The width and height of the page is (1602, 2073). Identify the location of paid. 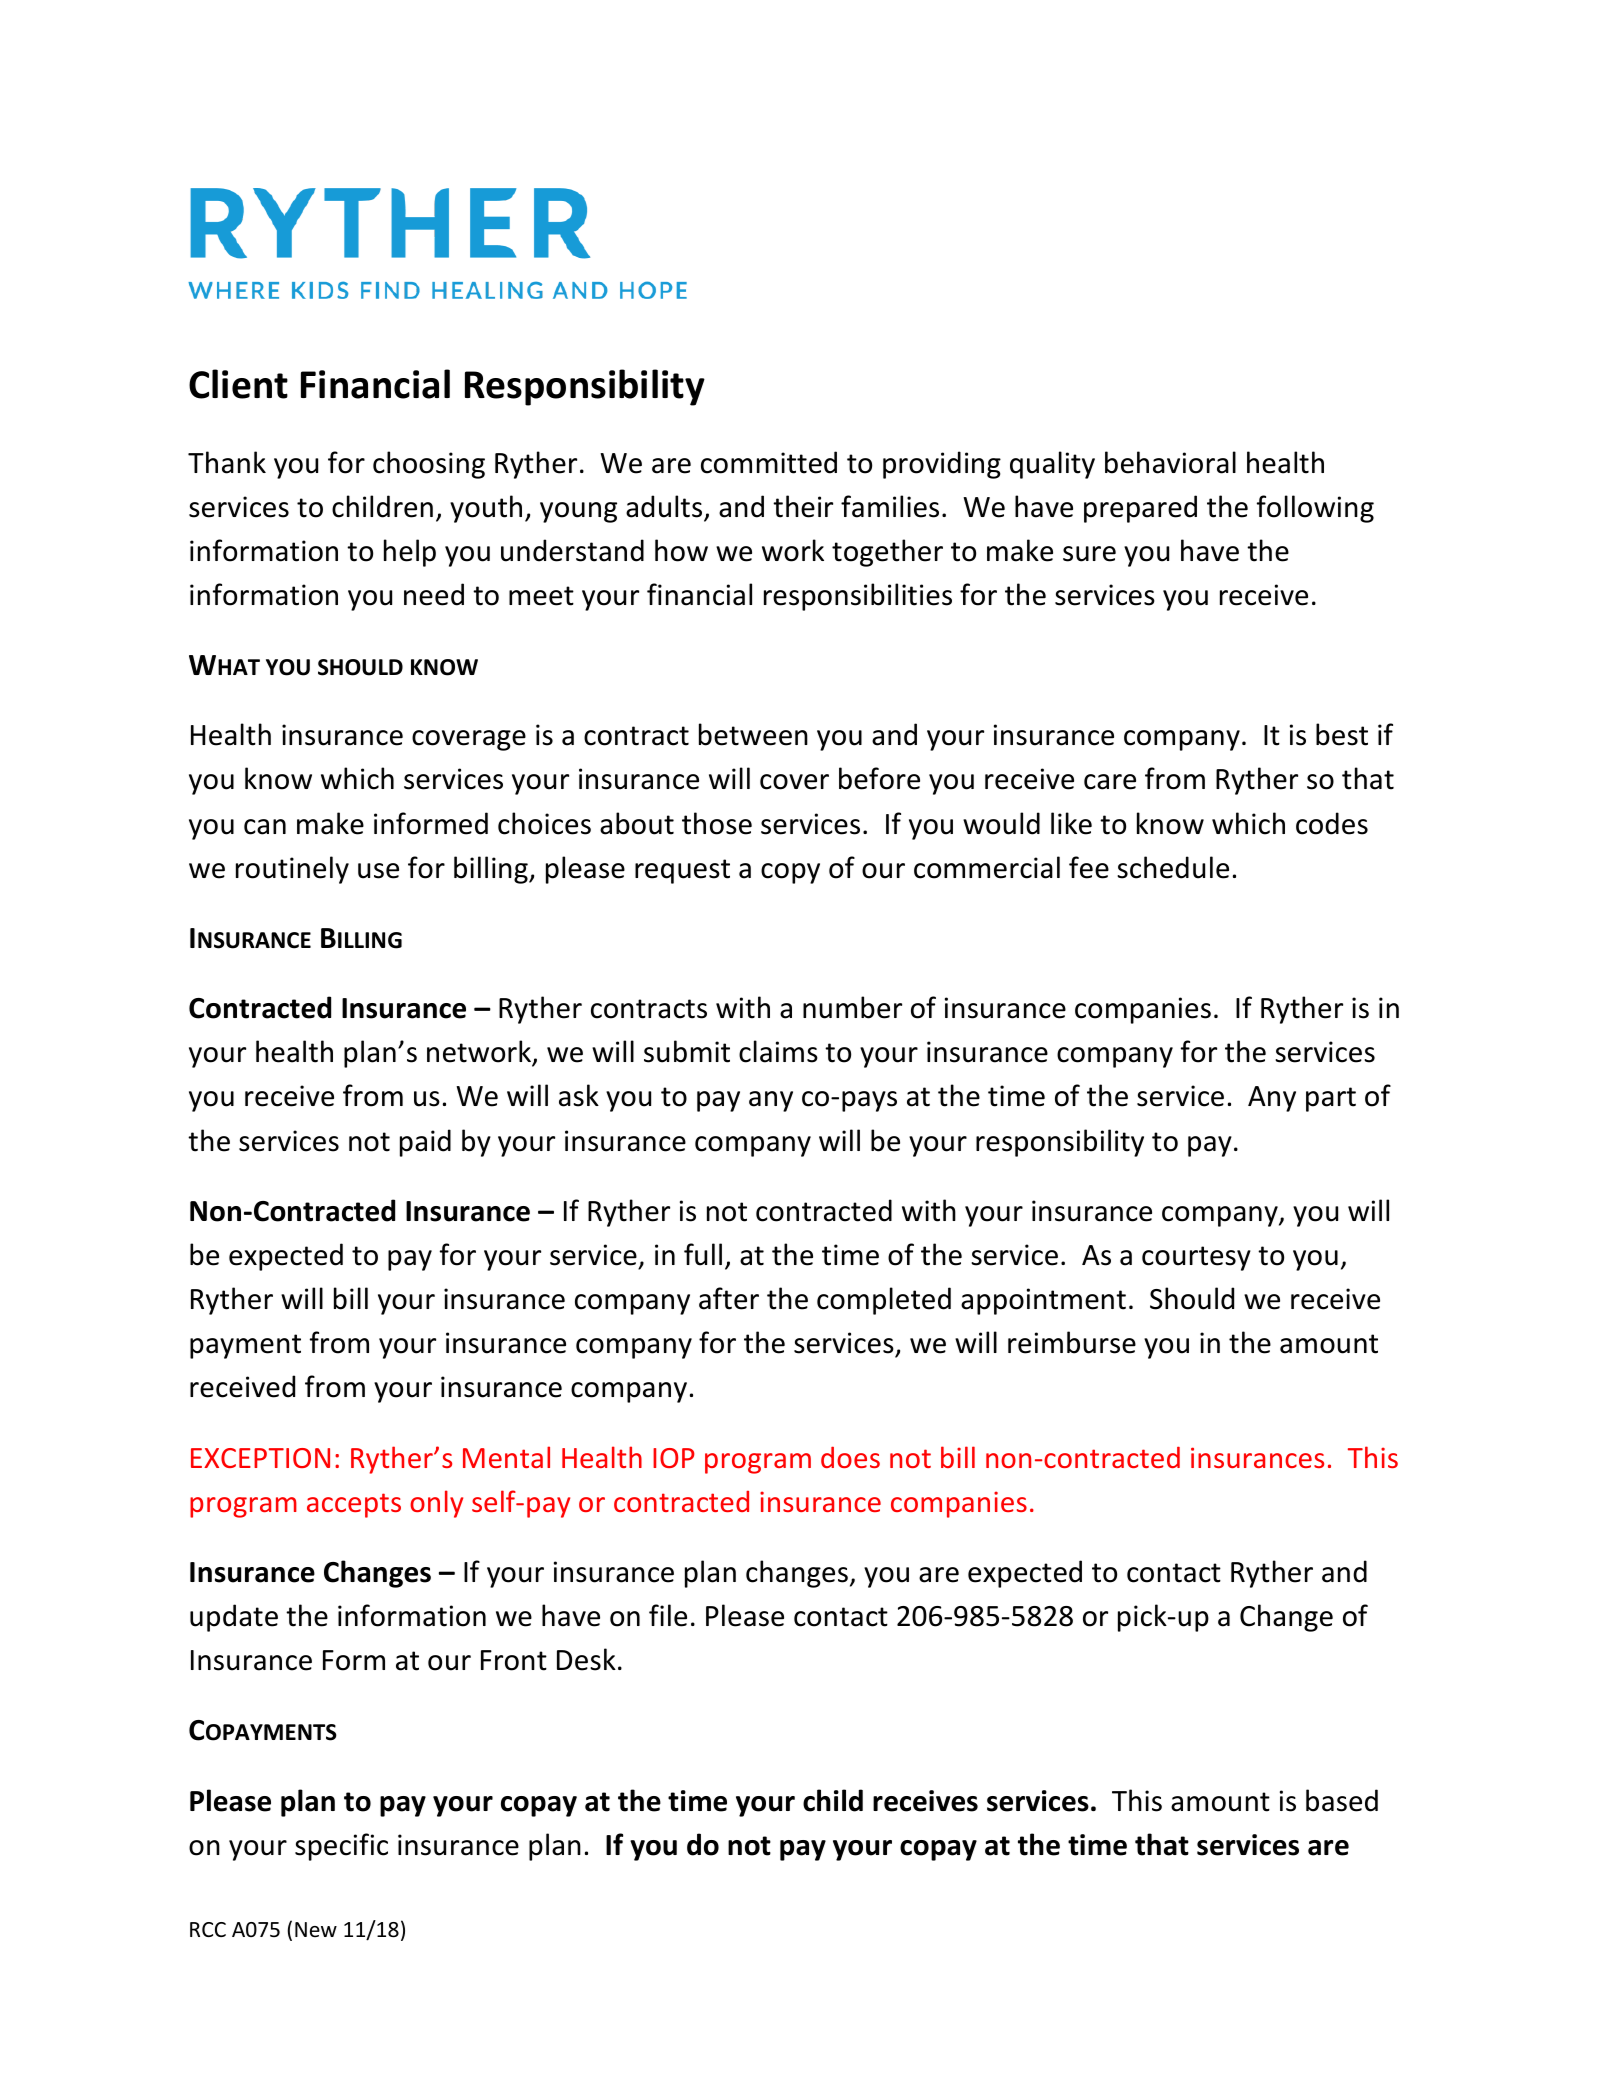
(425, 1143).
